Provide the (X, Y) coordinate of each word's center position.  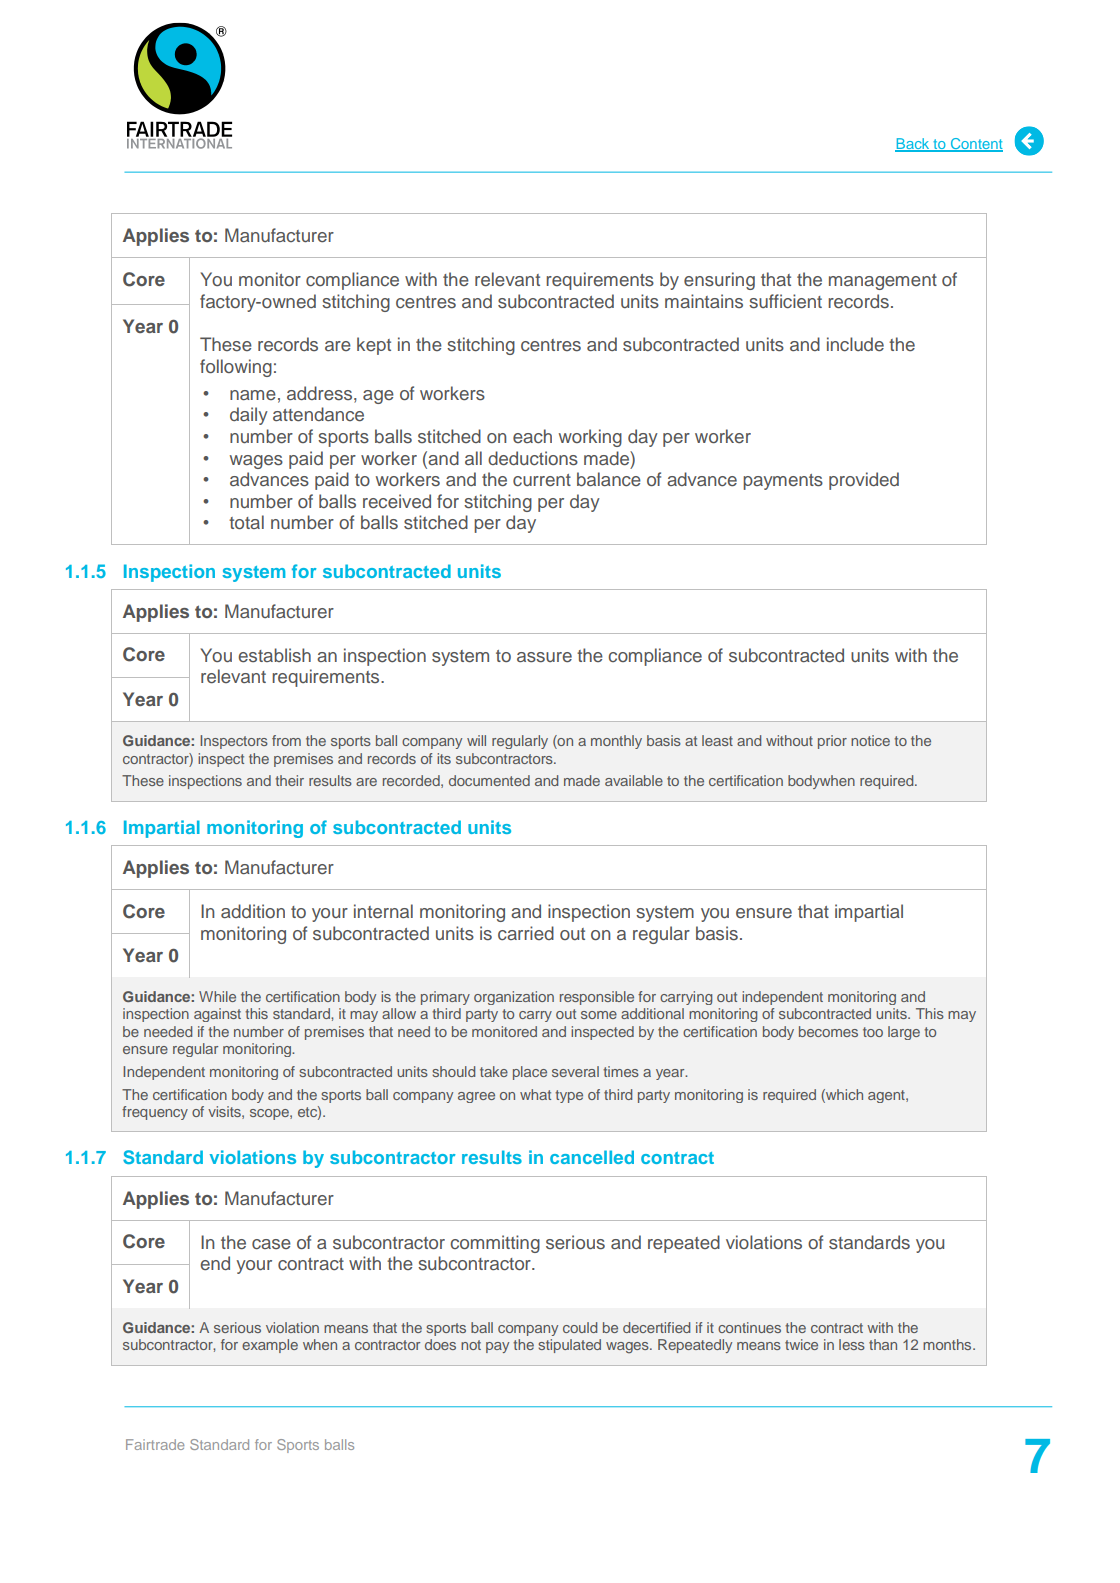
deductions (533, 458)
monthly (616, 742)
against (217, 1015)
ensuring (719, 281)
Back (913, 144)
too (873, 1032)
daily (249, 416)
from (286, 740)
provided (864, 481)
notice (870, 740)
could (580, 1327)
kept (374, 346)
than (883, 1344)
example (270, 1346)
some (599, 1015)
